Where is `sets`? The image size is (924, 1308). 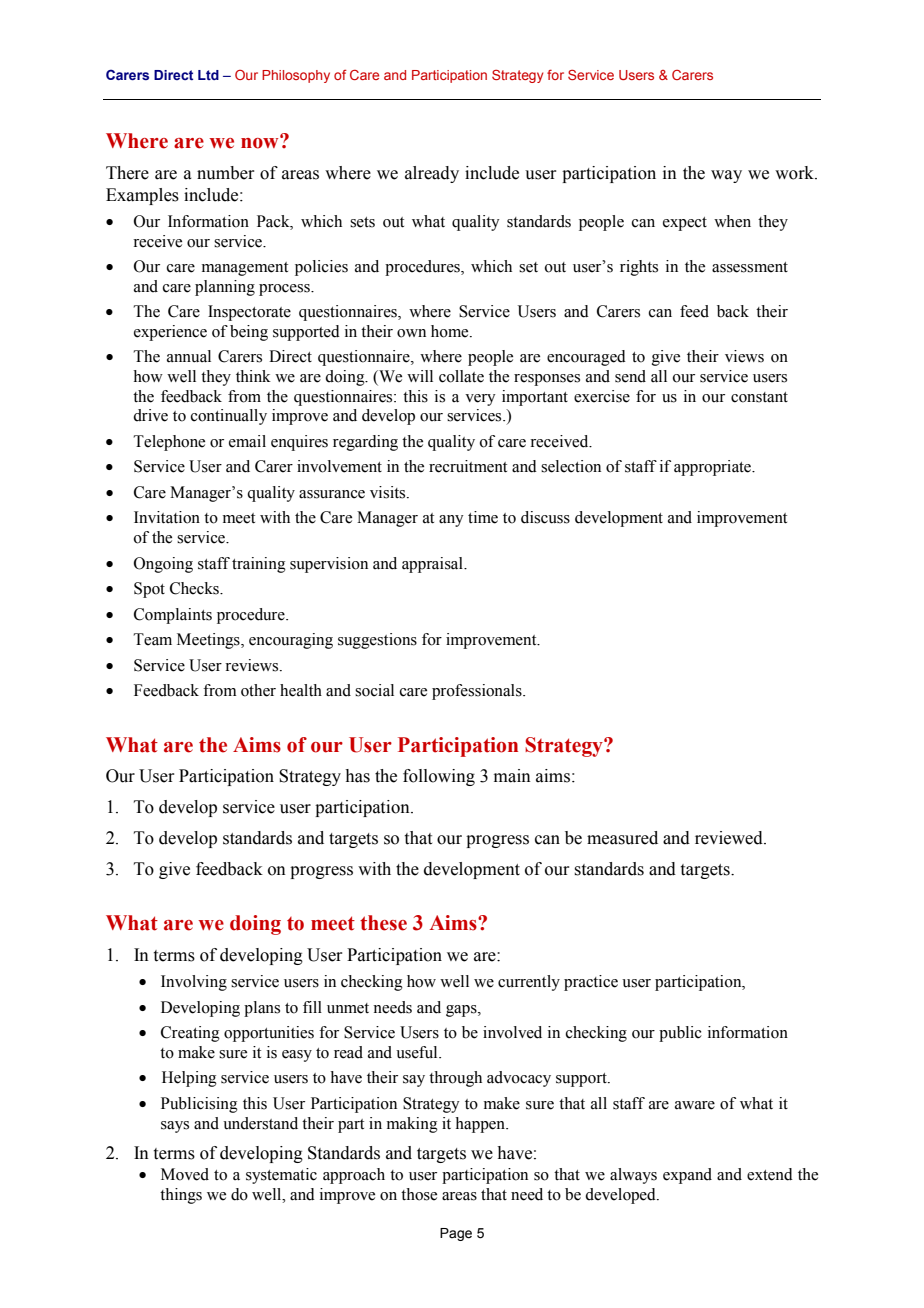
sets is located at coordinates (362, 222).
